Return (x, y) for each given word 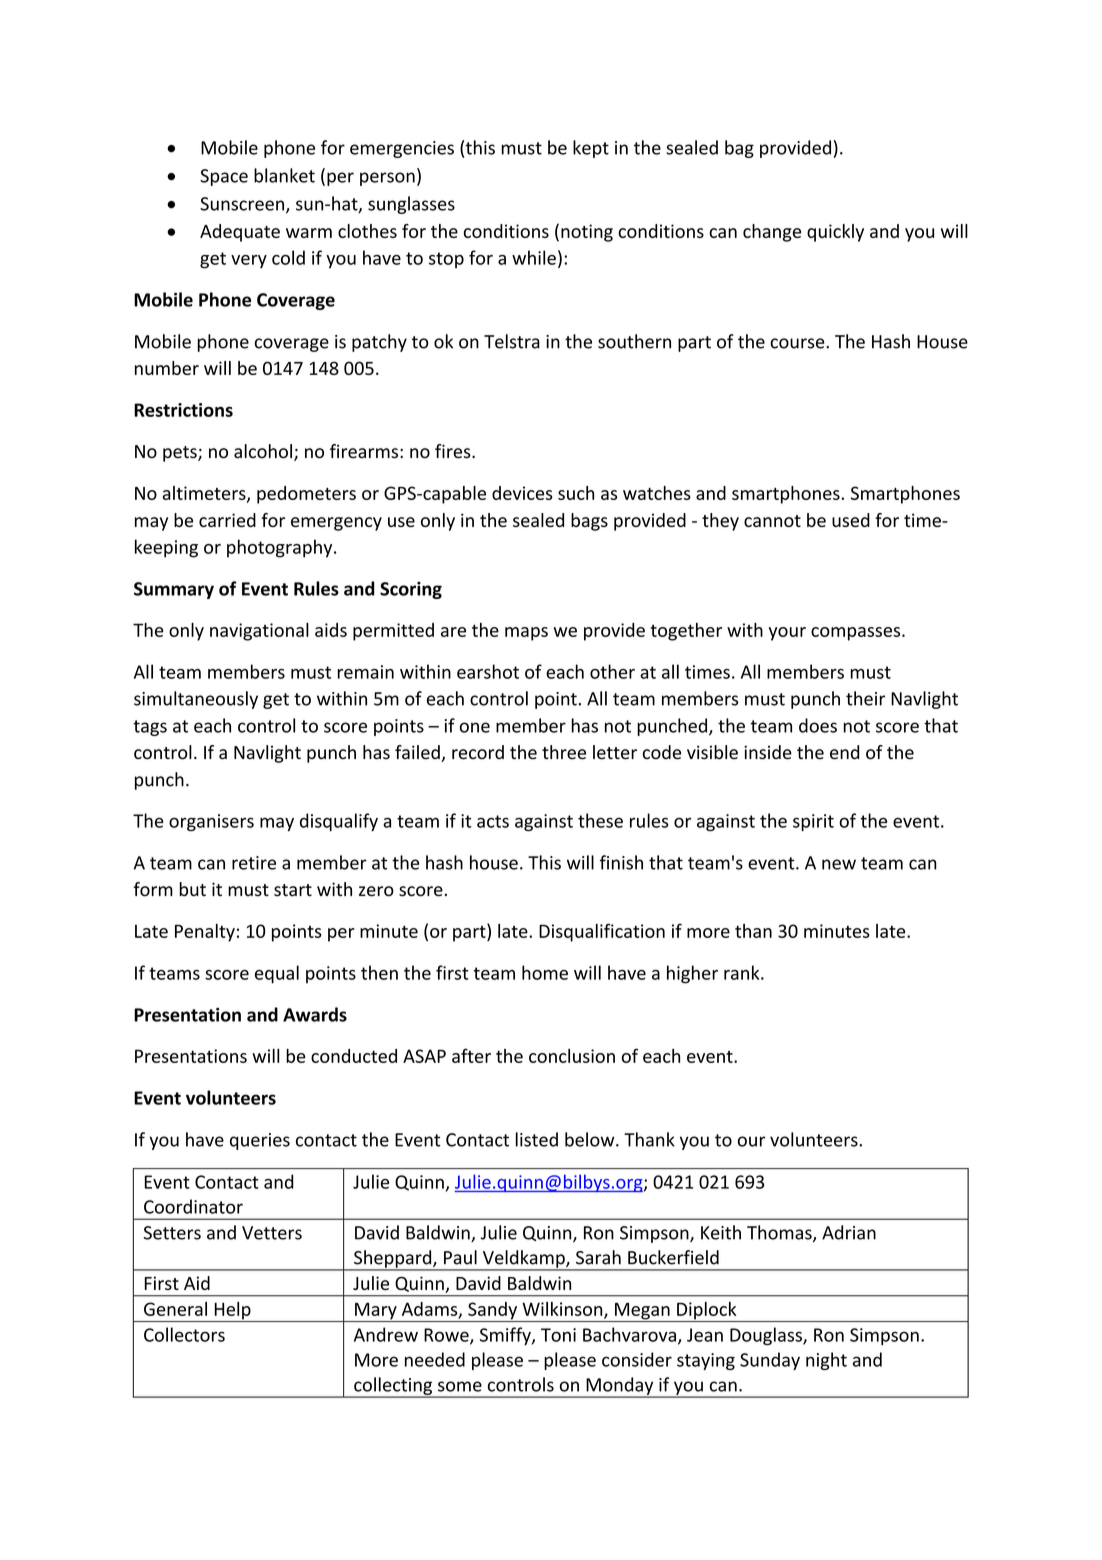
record (478, 752)
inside (768, 752)
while (534, 257)
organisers (211, 822)
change (772, 233)
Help (232, 1312)
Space (224, 177)
